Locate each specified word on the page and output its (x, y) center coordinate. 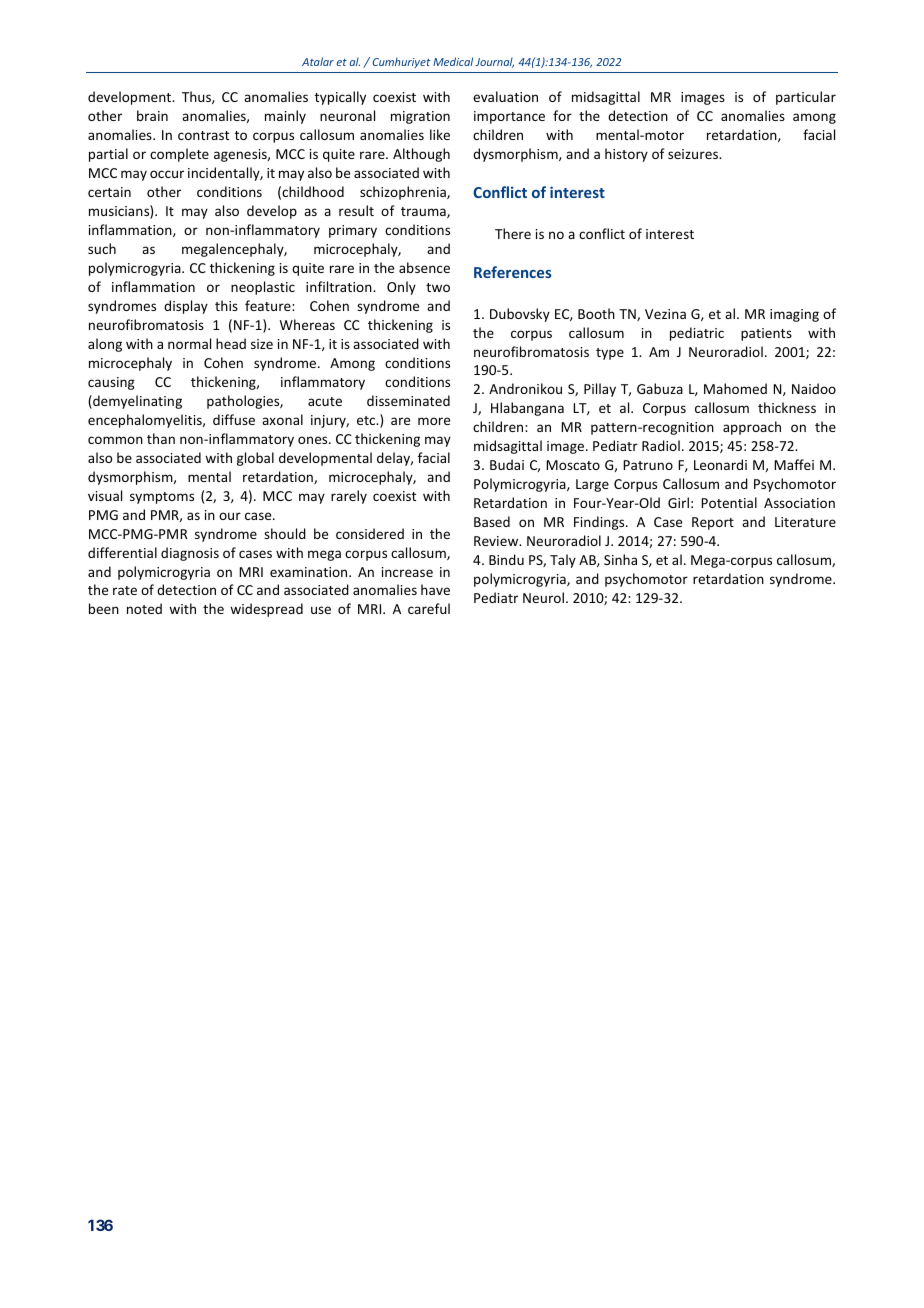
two (438, 287)
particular (806, 98)
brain (152, 115)
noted (144, 608)
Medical (453, 61)
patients (766, 334)
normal (189, 343)
